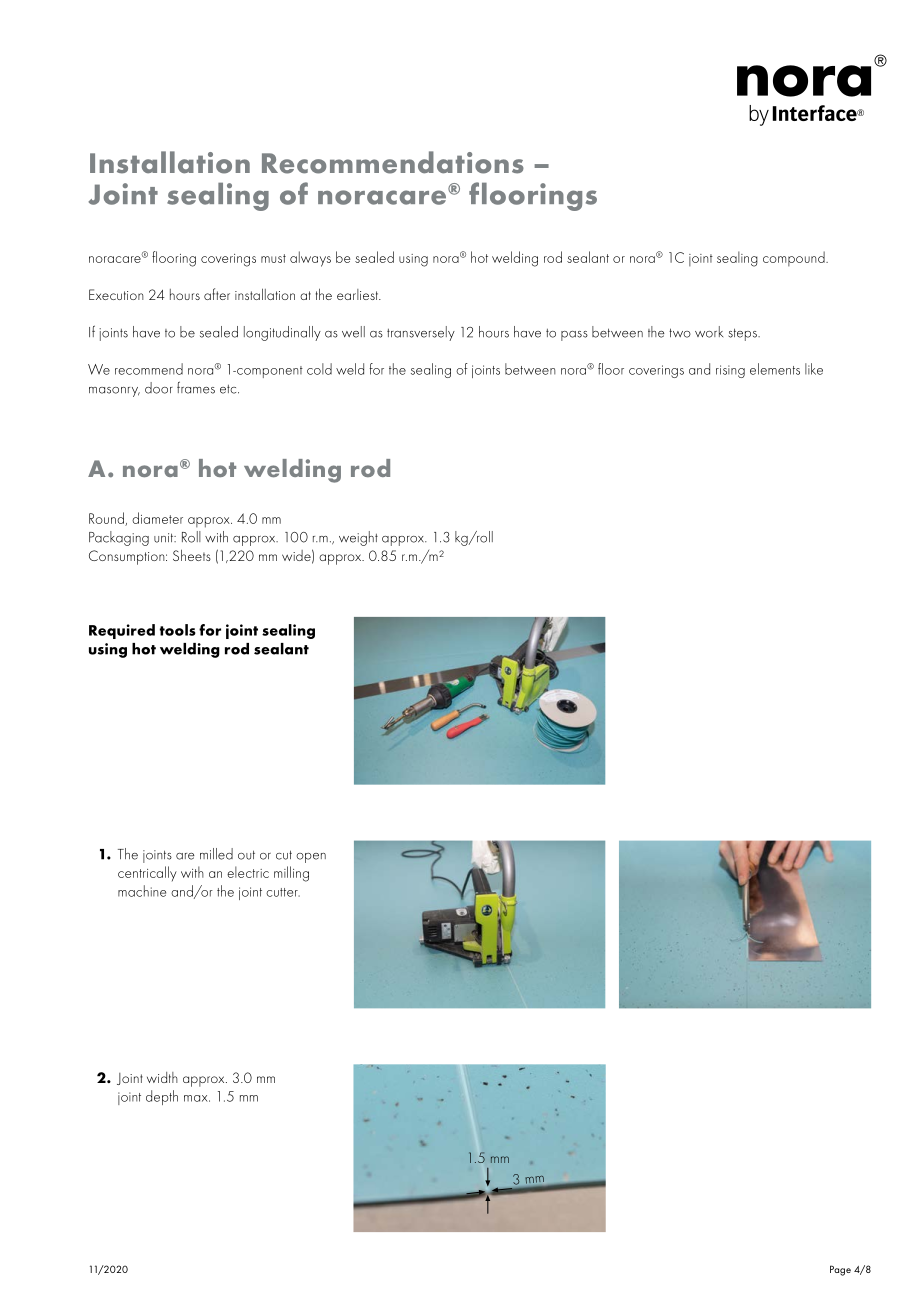 The width and height of the document is (924, 1308). What do you see at coordinates (291, 874) in the document?
I see `milling` at bounding box center [291, 874].
